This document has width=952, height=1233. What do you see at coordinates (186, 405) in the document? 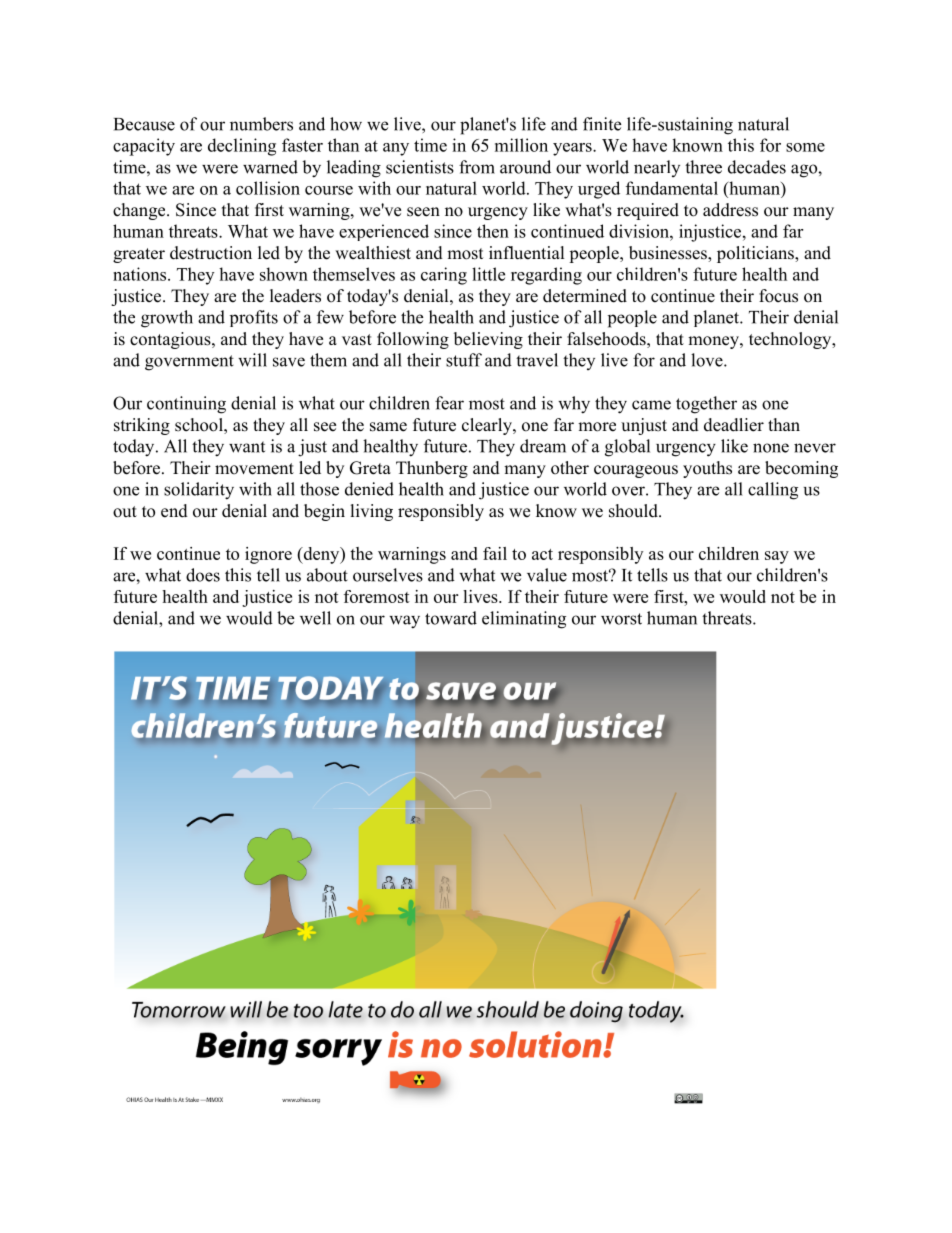
I see `continuing` at bounding box center [186, 405].
